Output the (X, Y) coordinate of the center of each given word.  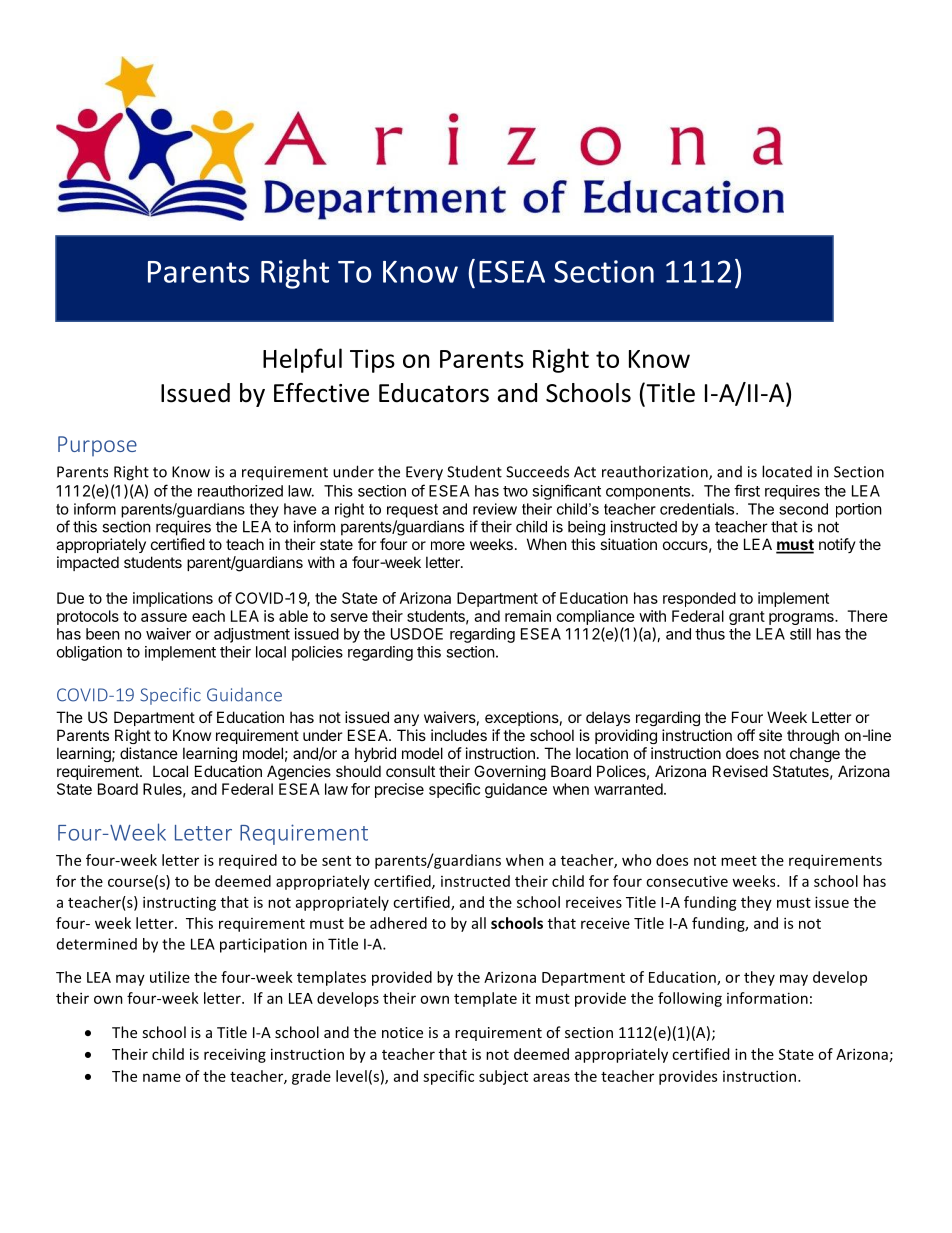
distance (149, 753)
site (770, 735)
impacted (88, 563)
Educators (434, 393)
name (162, 1077)
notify (837, 545)
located (787, 471)
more (448, 545)
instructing (179, 903)
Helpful (302, 360)
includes (459, 735)
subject (503, 1077)
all (479, 923)
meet (739, 861)
